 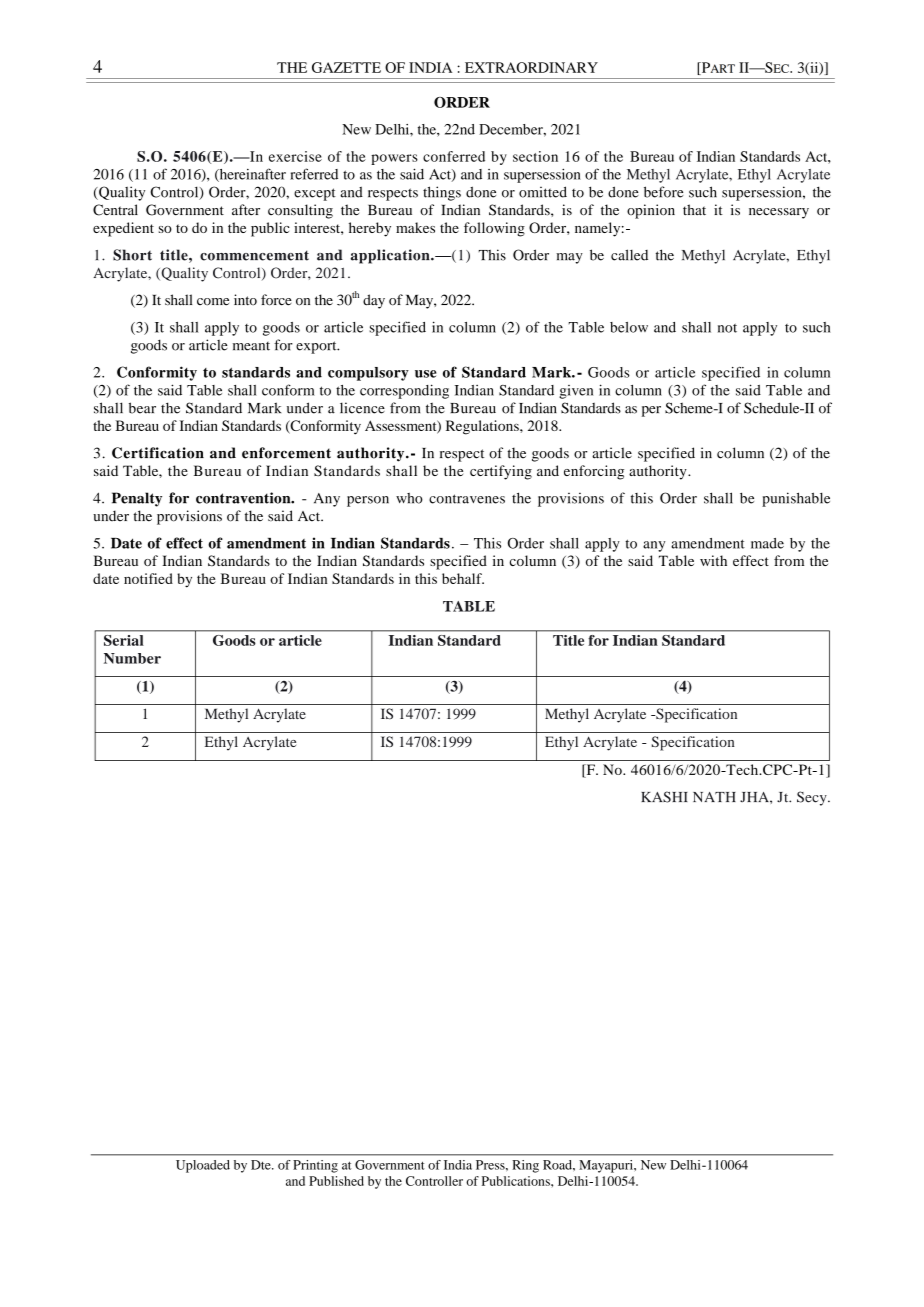 What do you see at coordinates (454, 156) in the document?
I see `conferred` at bounding box center [454, 156].
